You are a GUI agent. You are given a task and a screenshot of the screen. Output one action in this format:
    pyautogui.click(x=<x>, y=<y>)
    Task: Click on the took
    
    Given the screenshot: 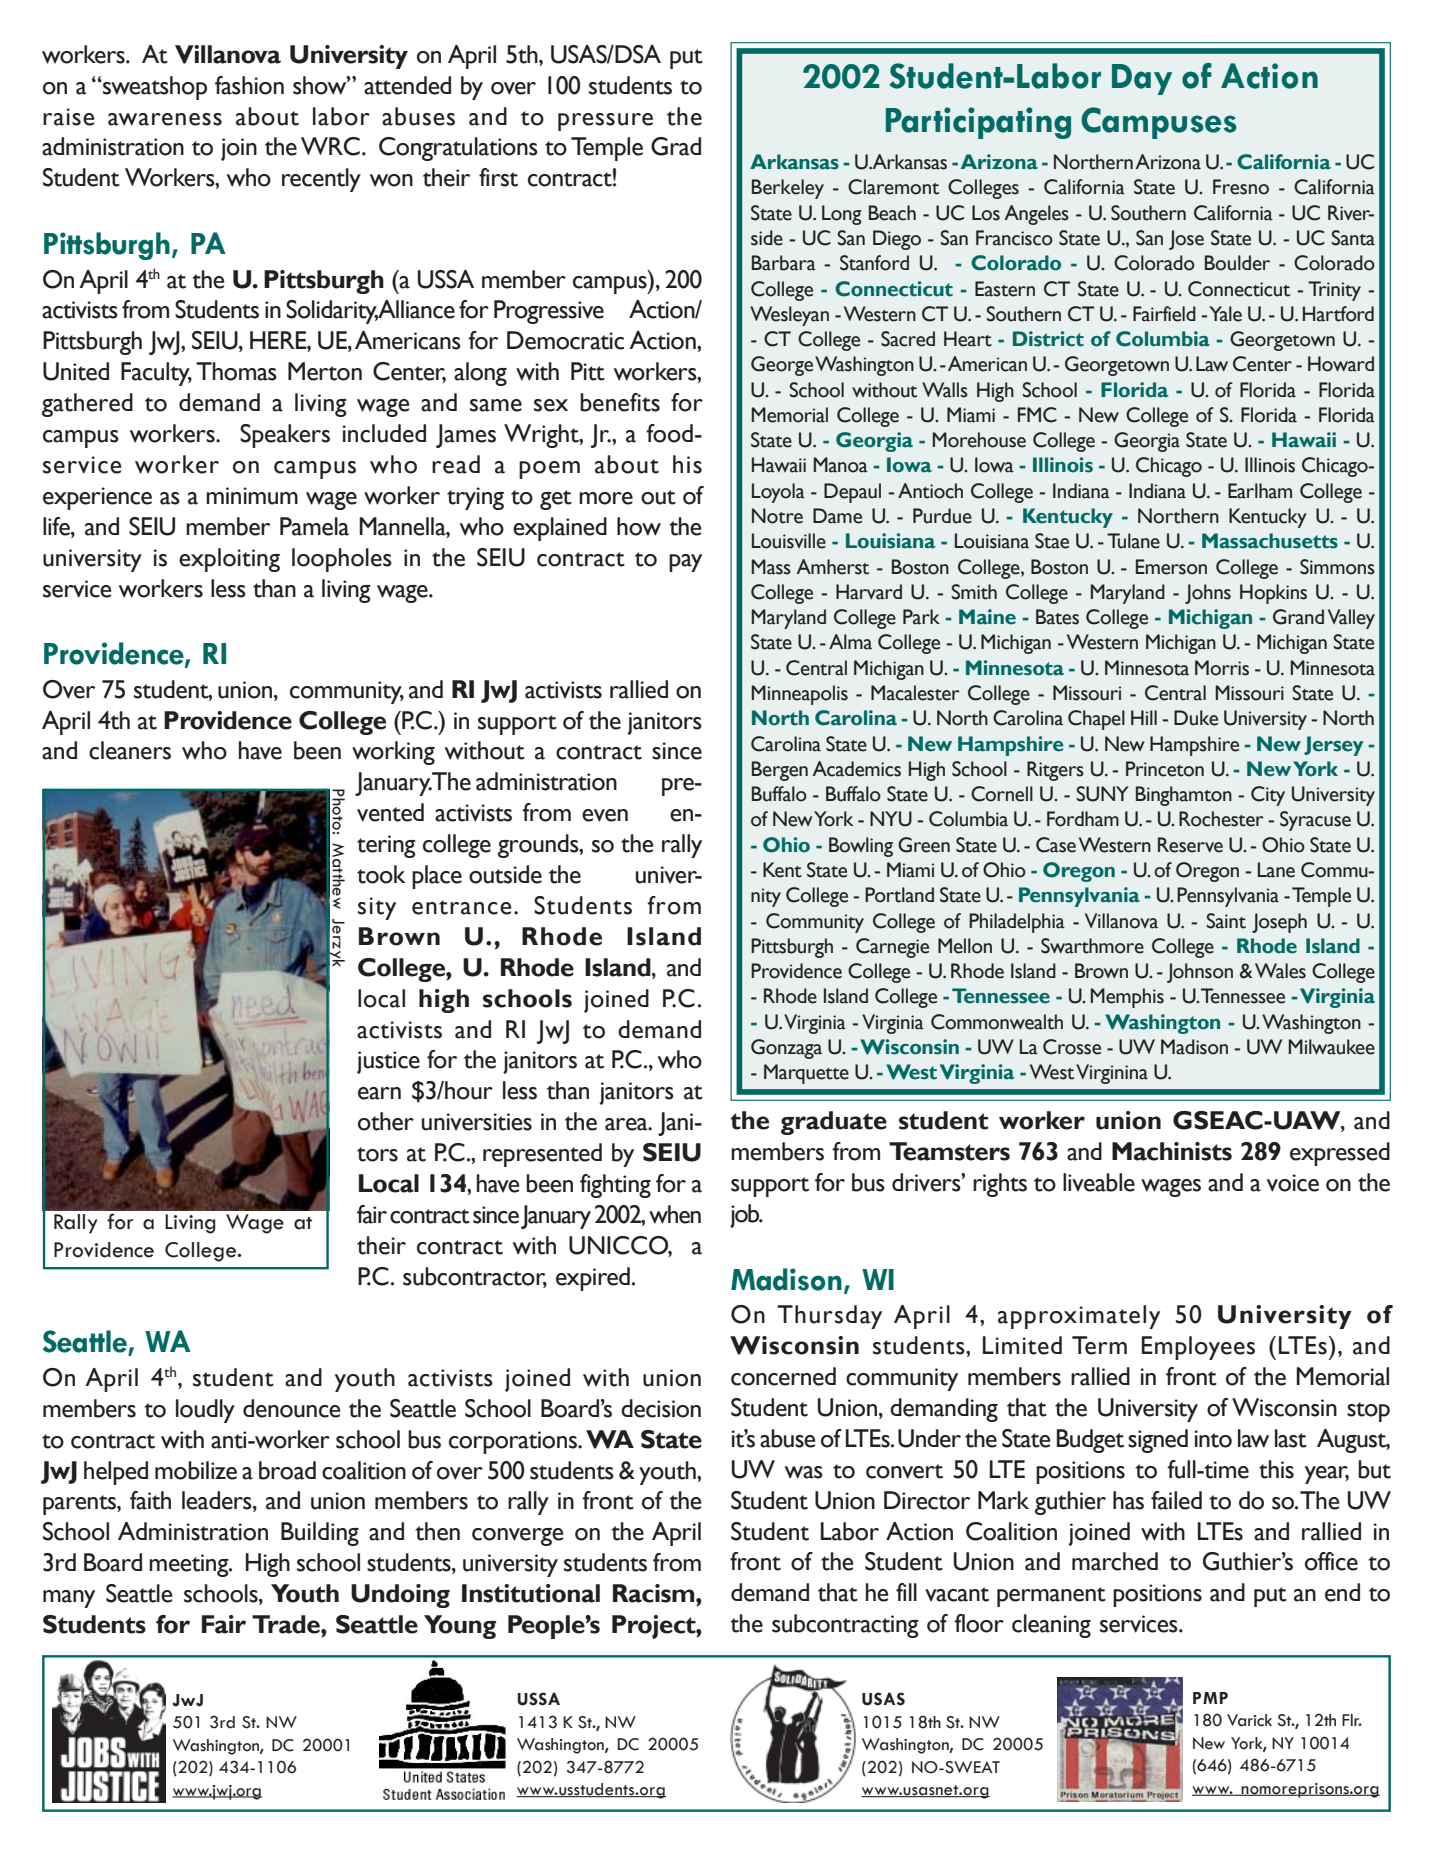 What is the action you would take?
    pyautogui.click(x=381, y=874)
